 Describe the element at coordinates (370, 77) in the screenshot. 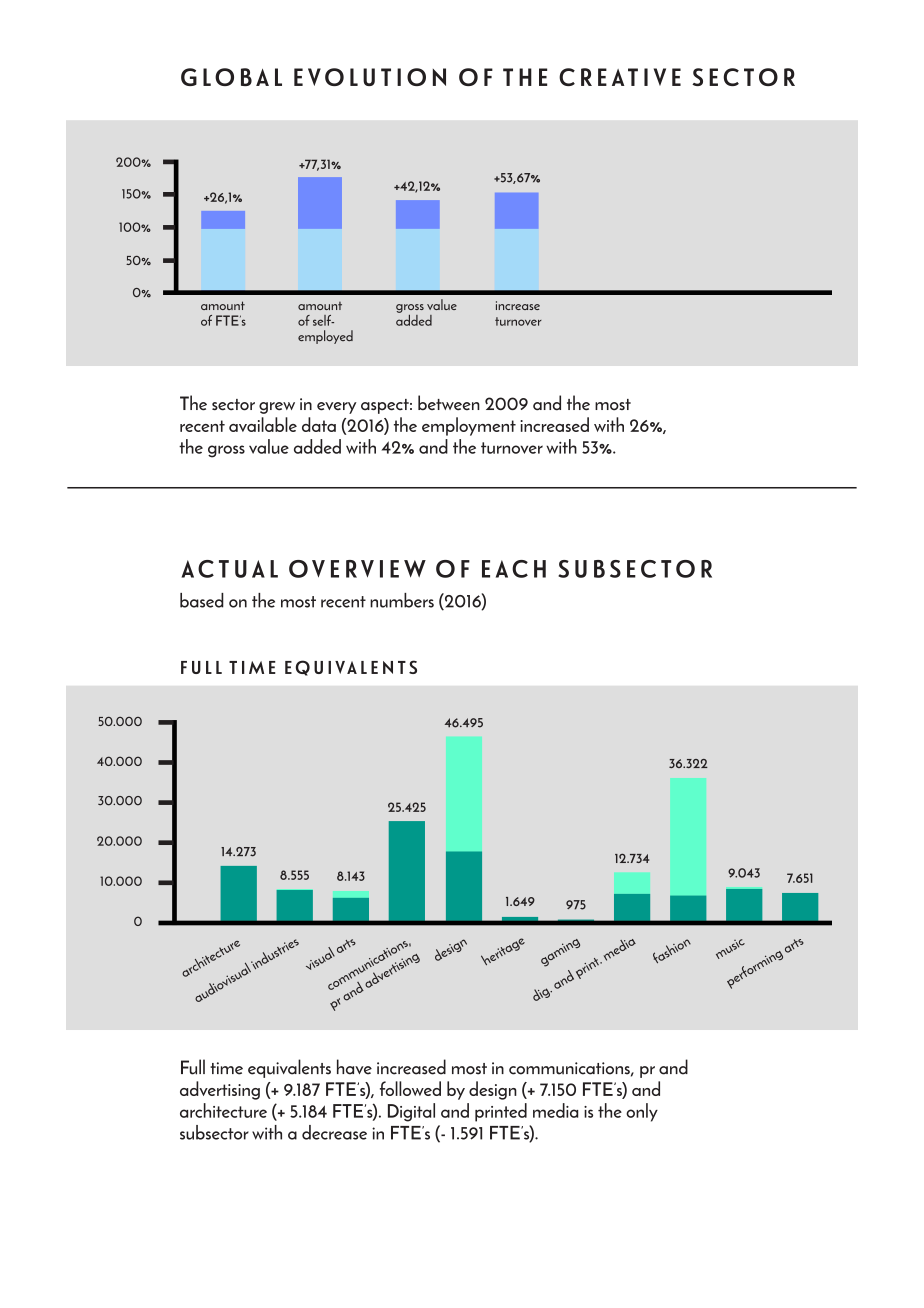

I see `EVOLUTION` at that location.
